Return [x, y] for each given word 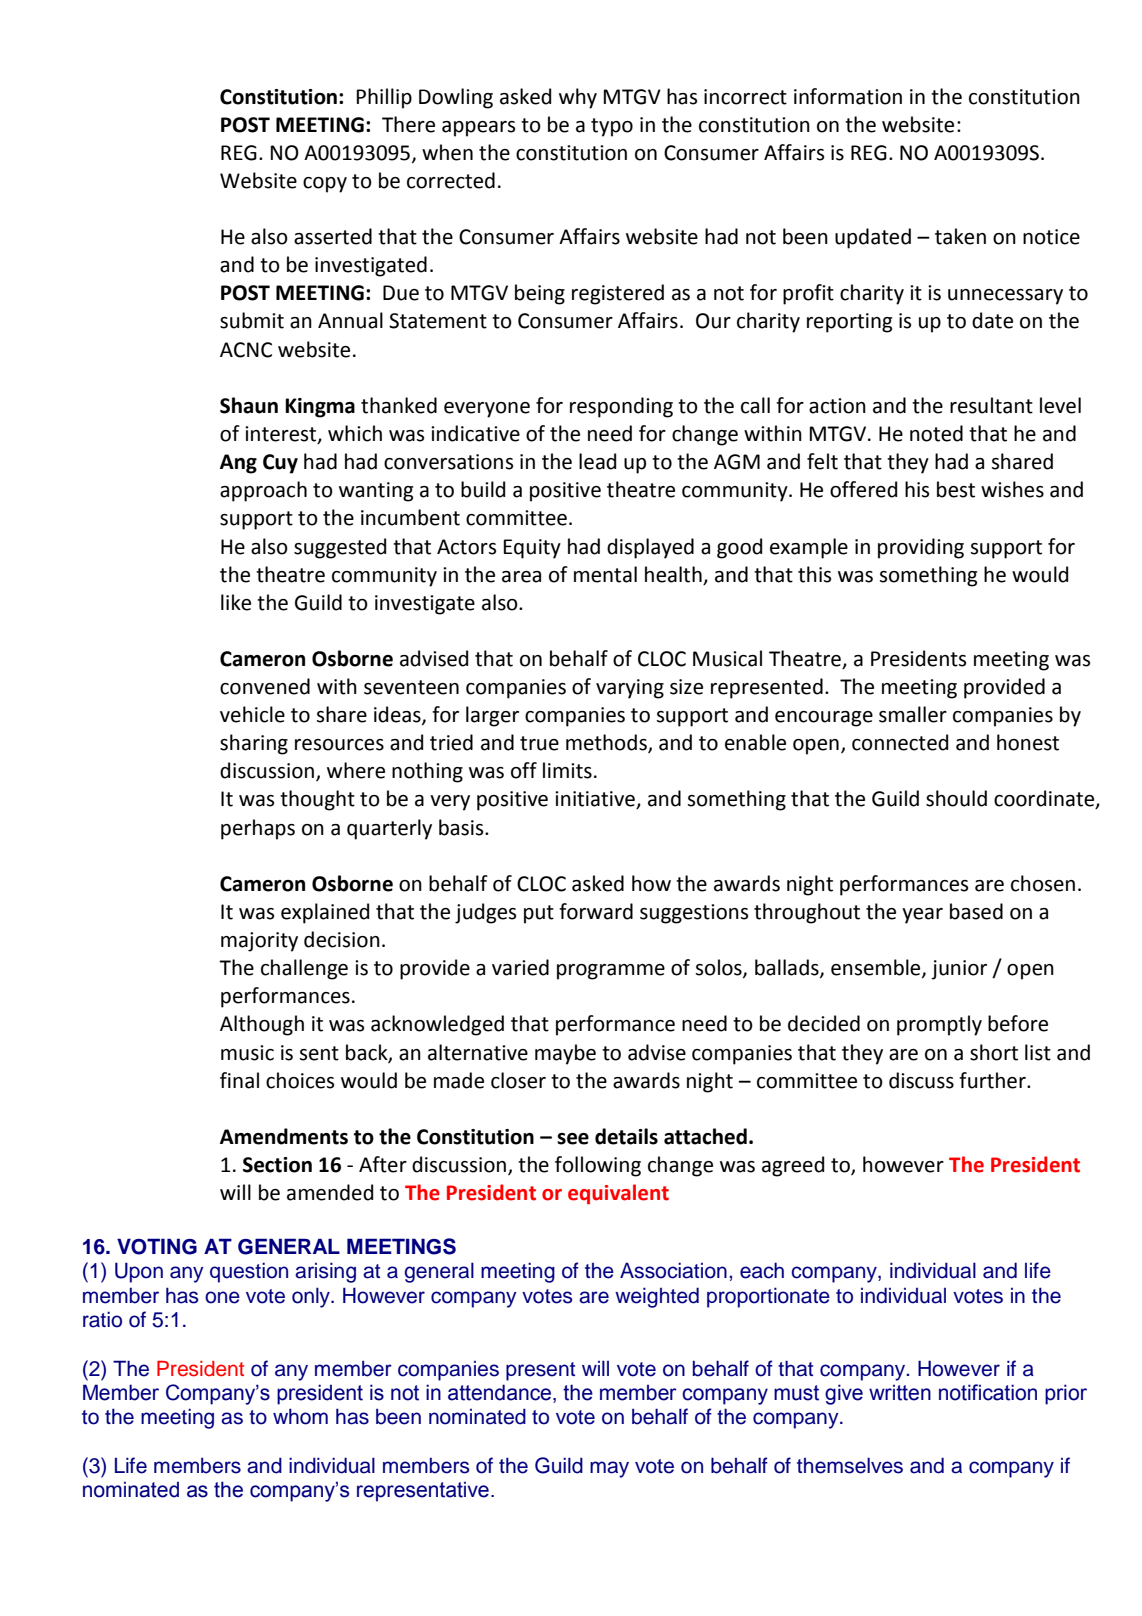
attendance [501, 1392]
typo [612, 127]
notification [988, 1392]
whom [300, 1416]
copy [325, 185]
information [848, 96]
